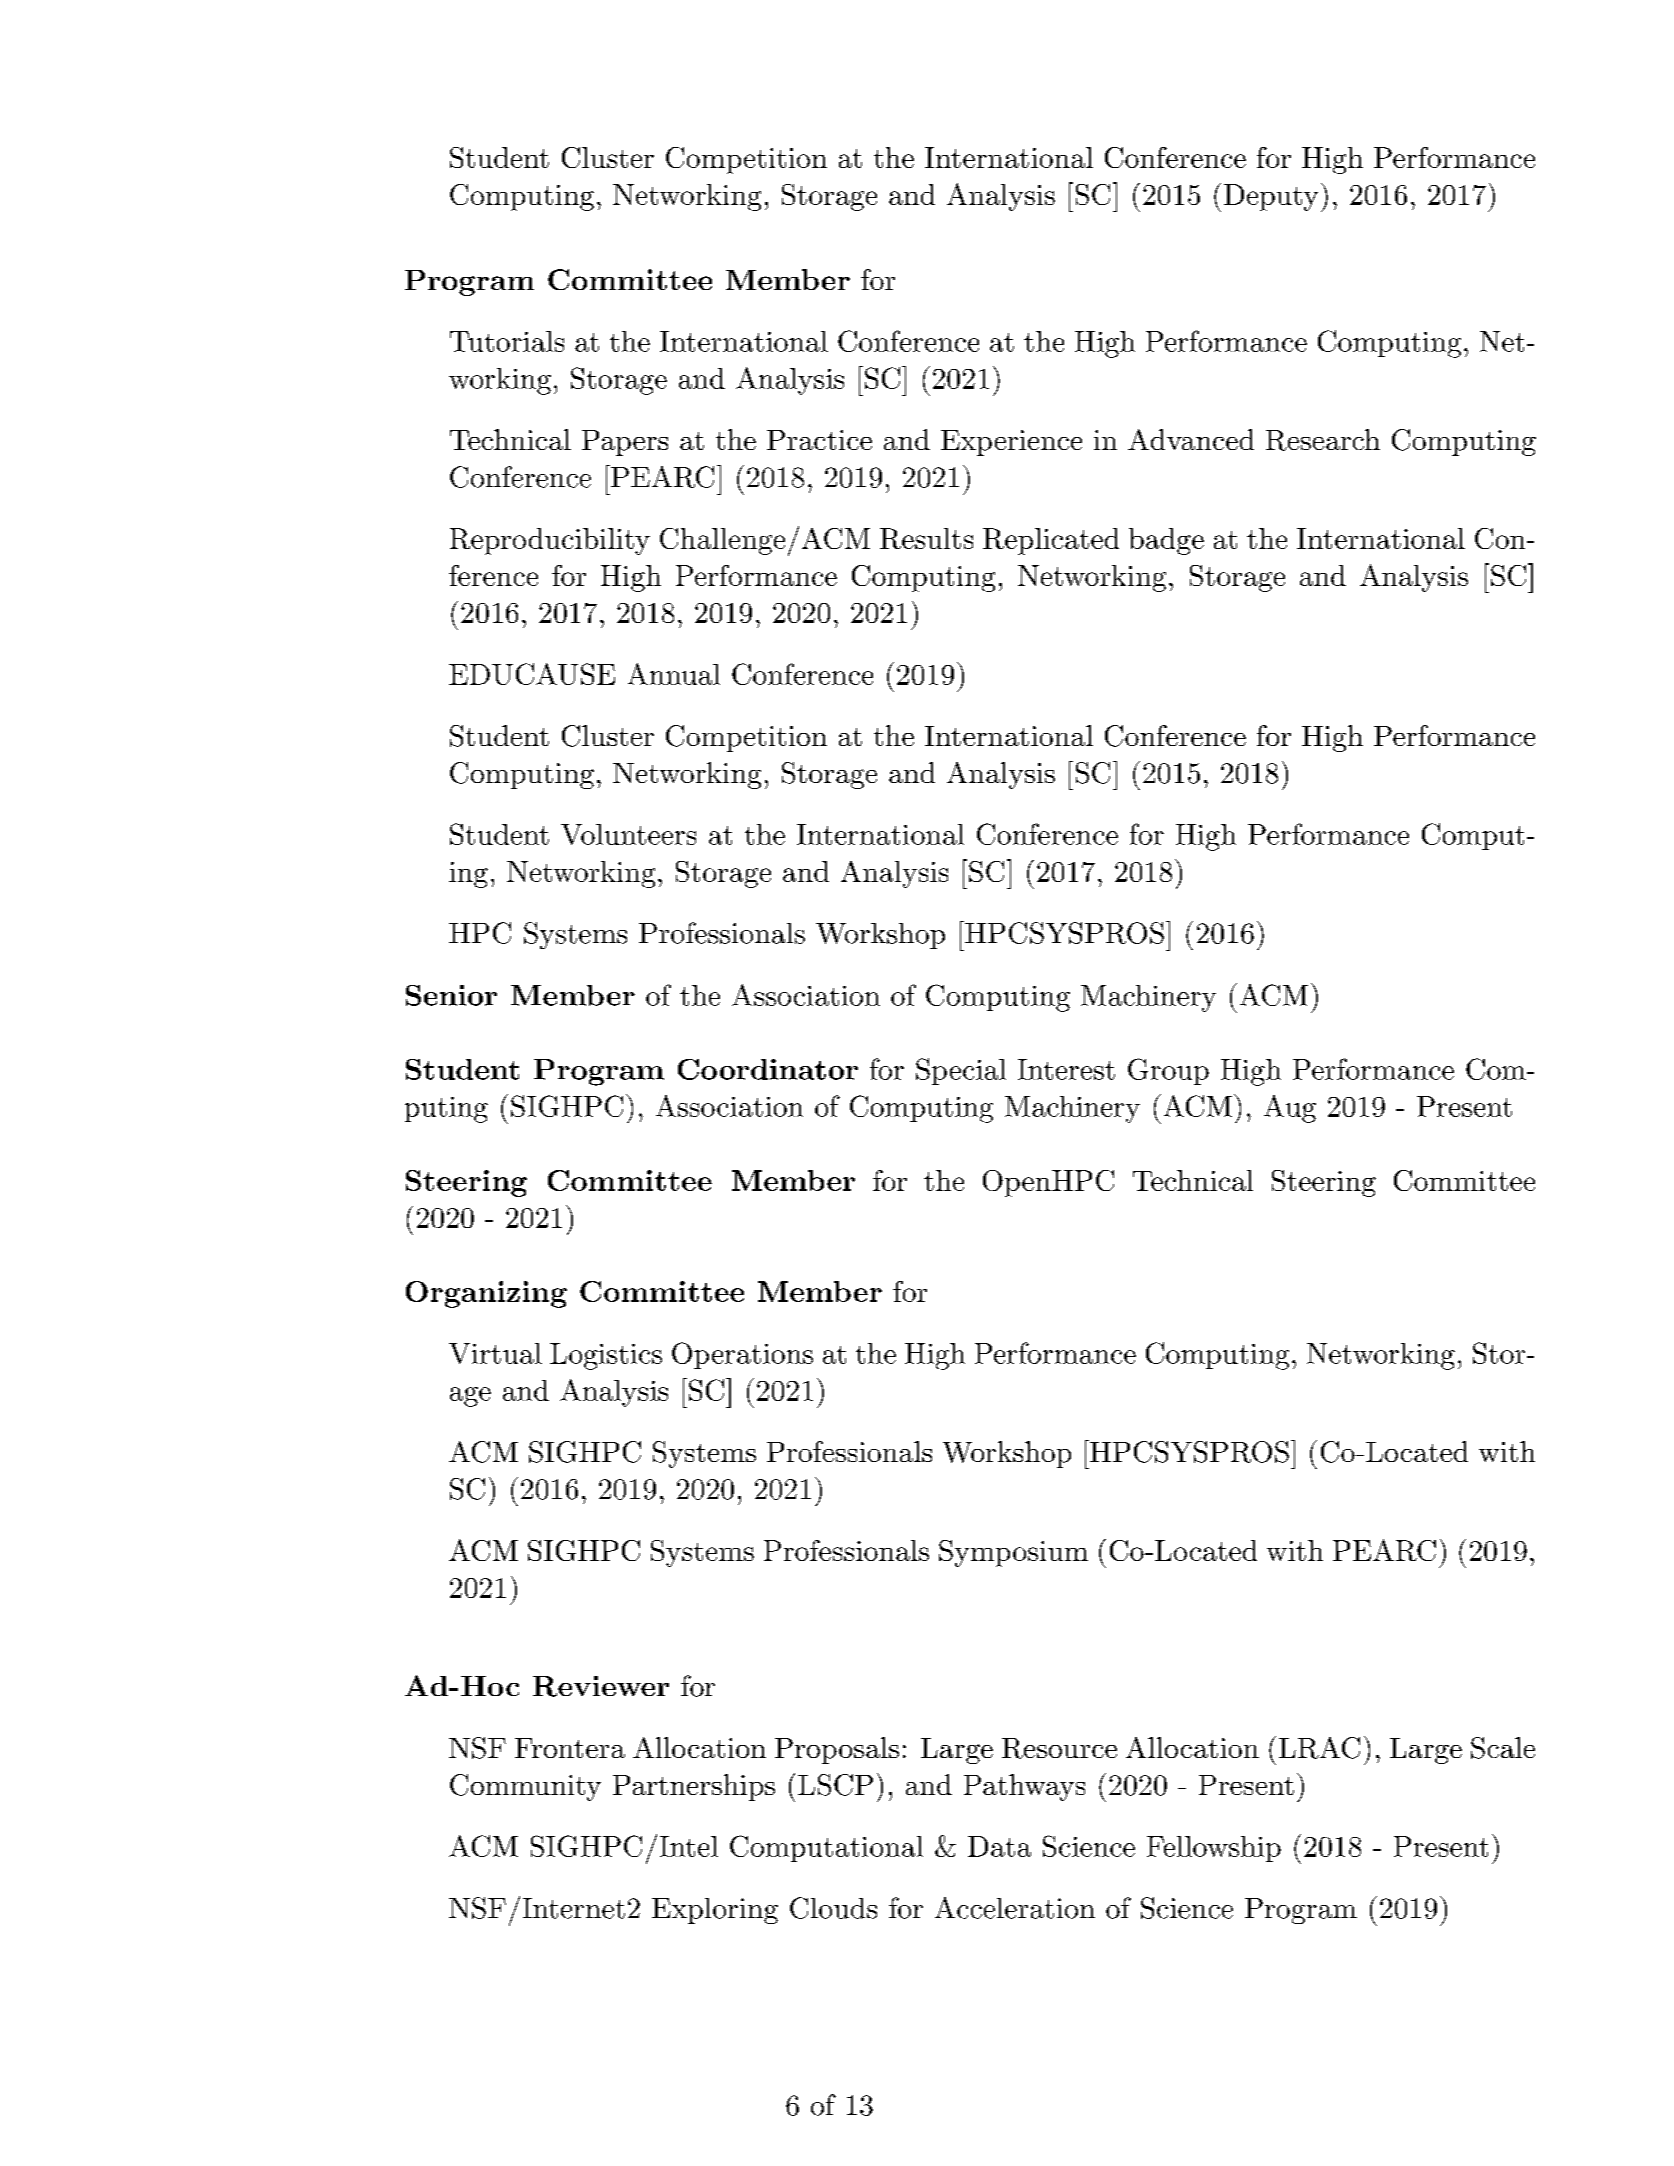  What do you see at coordinates (451, 995) in the page?
I see `Senior` at bounding box center [451, 995].
